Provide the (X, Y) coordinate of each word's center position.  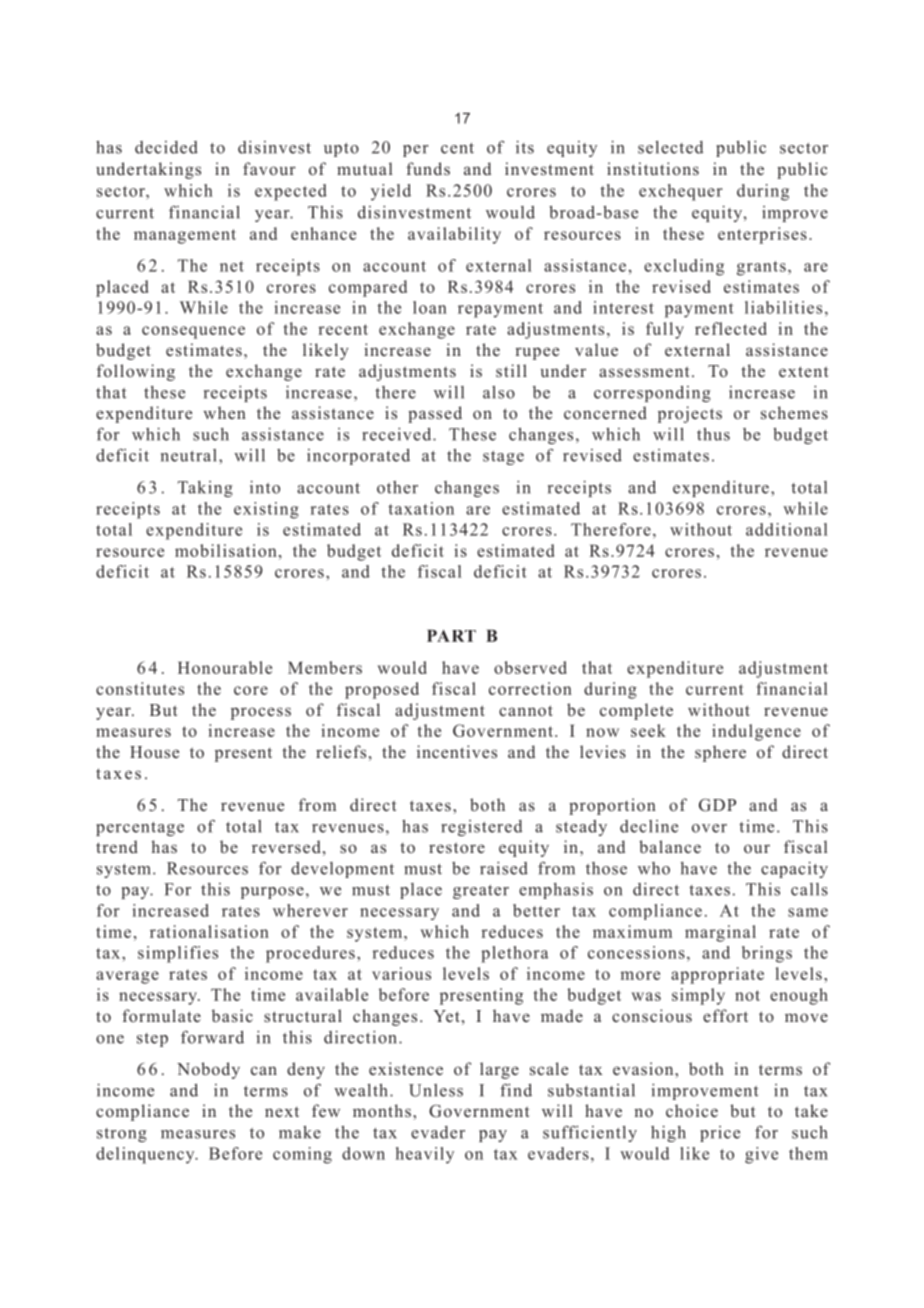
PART (451, 635)
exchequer (681, 192)
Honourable (225, 667)
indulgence (756, 732)
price (720, 1134)
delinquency (146, 1155)
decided (166, 147)
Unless (436, 1090)
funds (428, 168)
